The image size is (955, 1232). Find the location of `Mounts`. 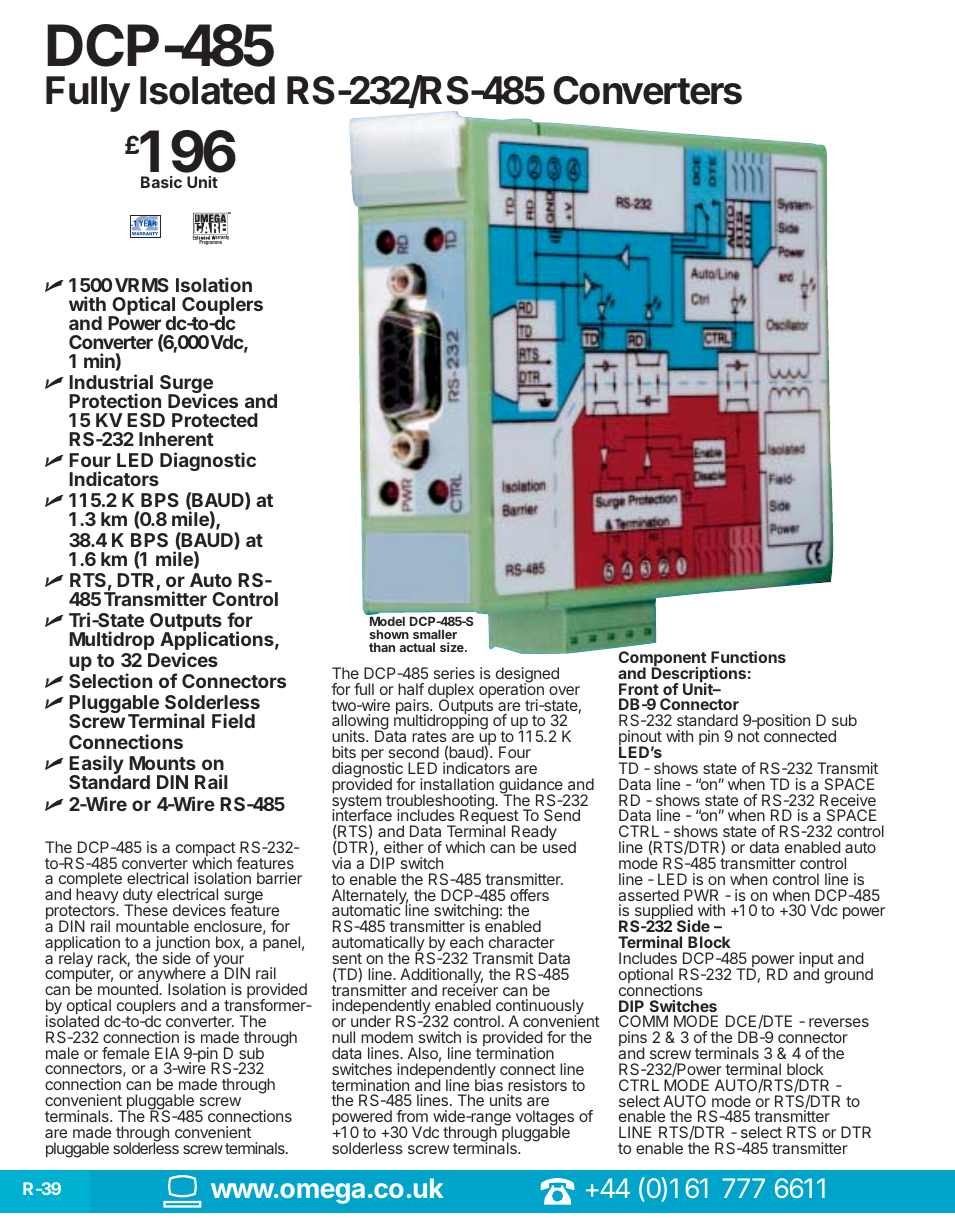

Mounts is located at coordinates (162, 763).
